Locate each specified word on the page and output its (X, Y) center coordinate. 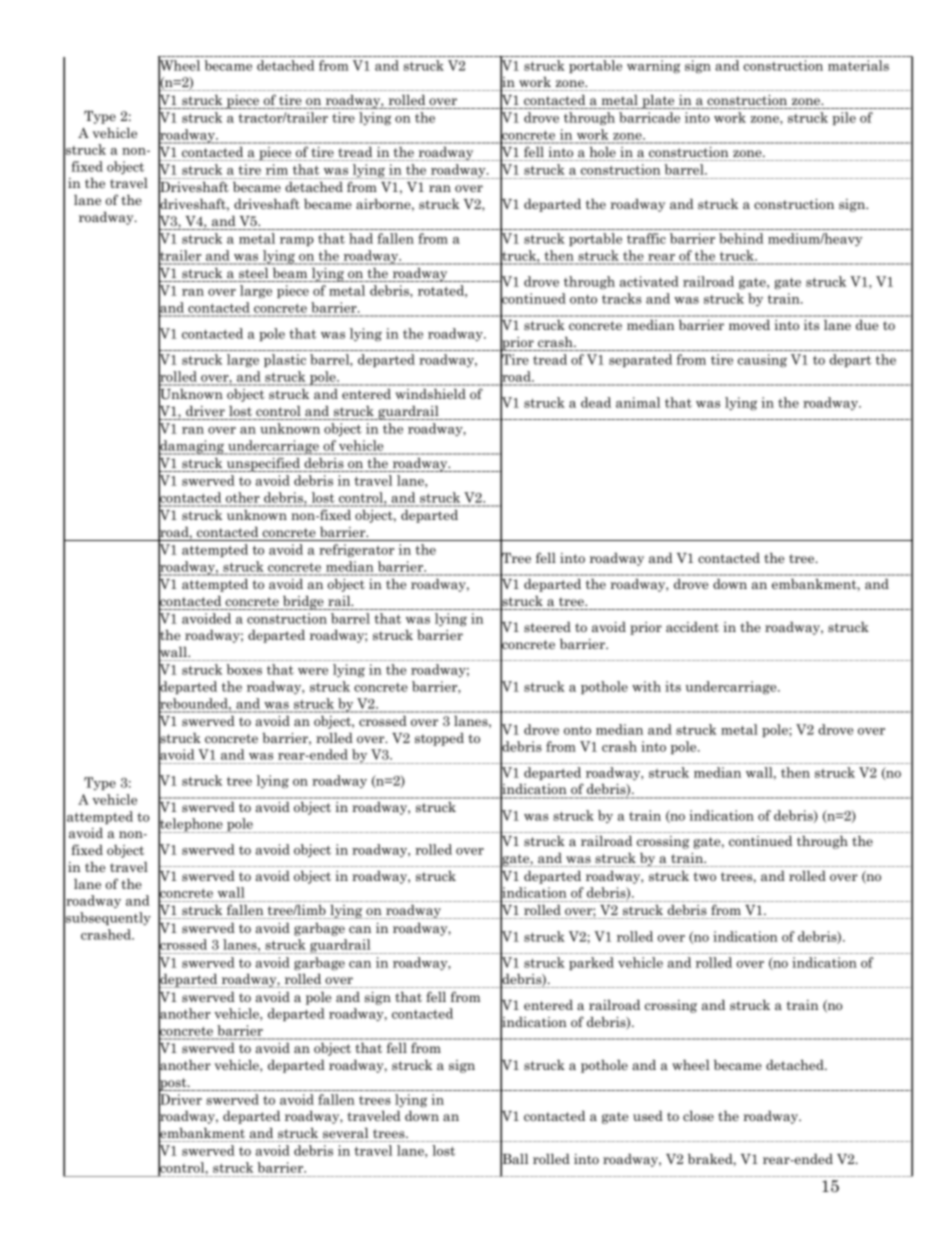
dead (596, 402)
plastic (285, 360)
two (705, 876)
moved (749, 325)
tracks (622, 298)
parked (591, 963)
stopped (439, 739)
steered (547, 627)
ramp (297, 241)
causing (762, 361)
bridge (303, 602)
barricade (649, 117)
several (345, 1132)
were (313, 671)
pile (844, 118)
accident (692, 627)
